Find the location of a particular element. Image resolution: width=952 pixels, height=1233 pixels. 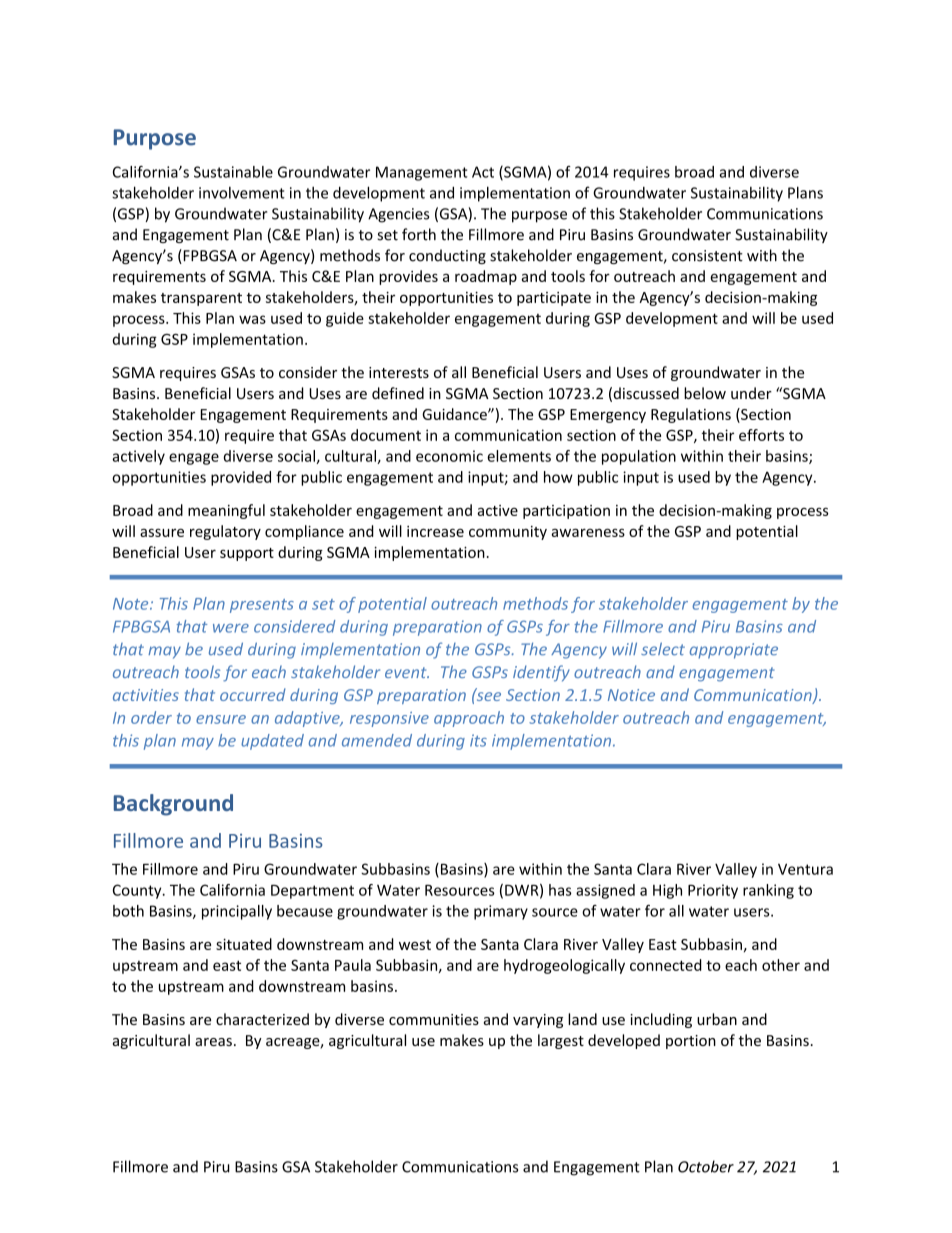

increase is located at coordinates (435, 531).
